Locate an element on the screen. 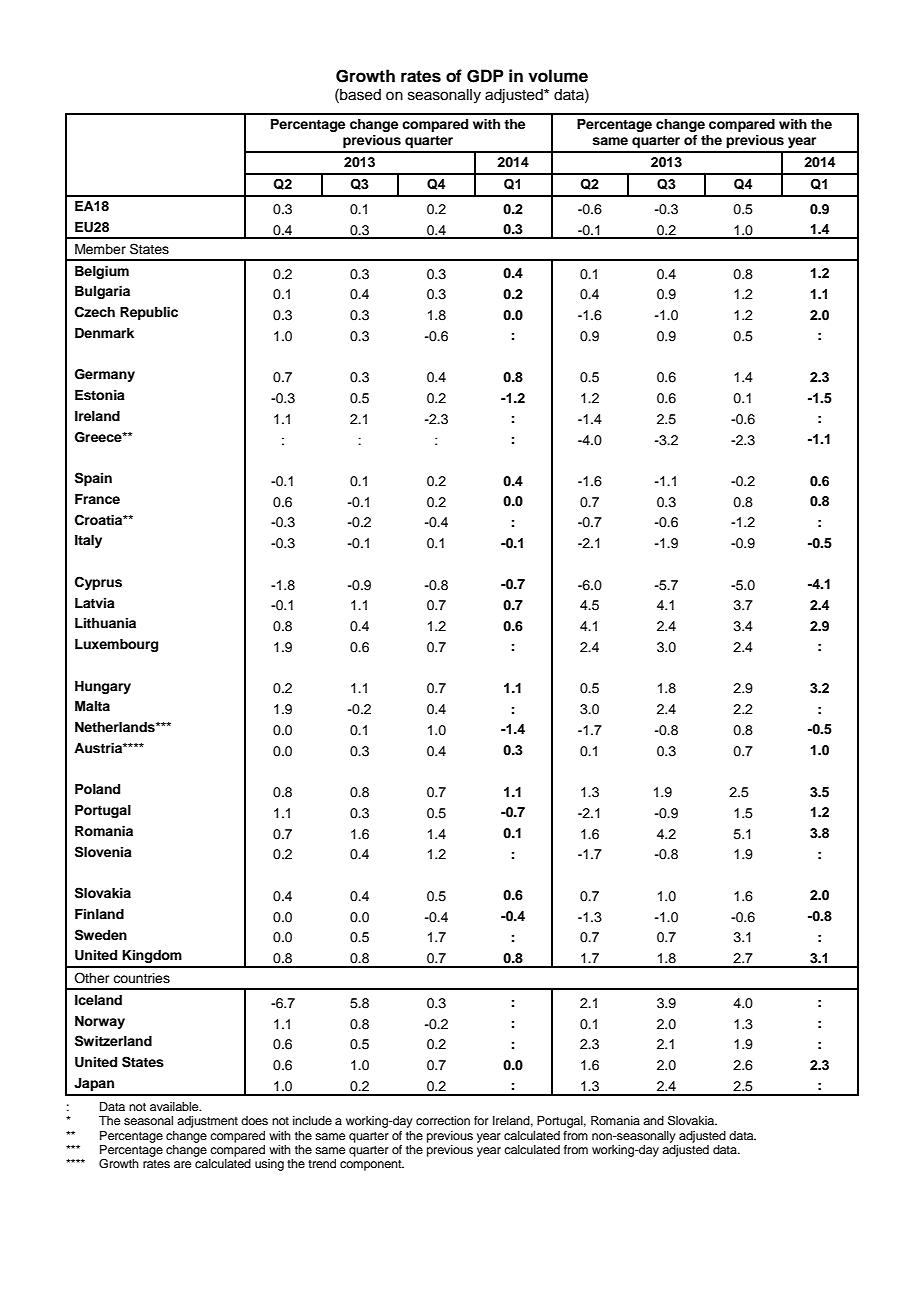 The height and width of the screenshot is (1308, 924). Member is located at coordinates (100, 249).
